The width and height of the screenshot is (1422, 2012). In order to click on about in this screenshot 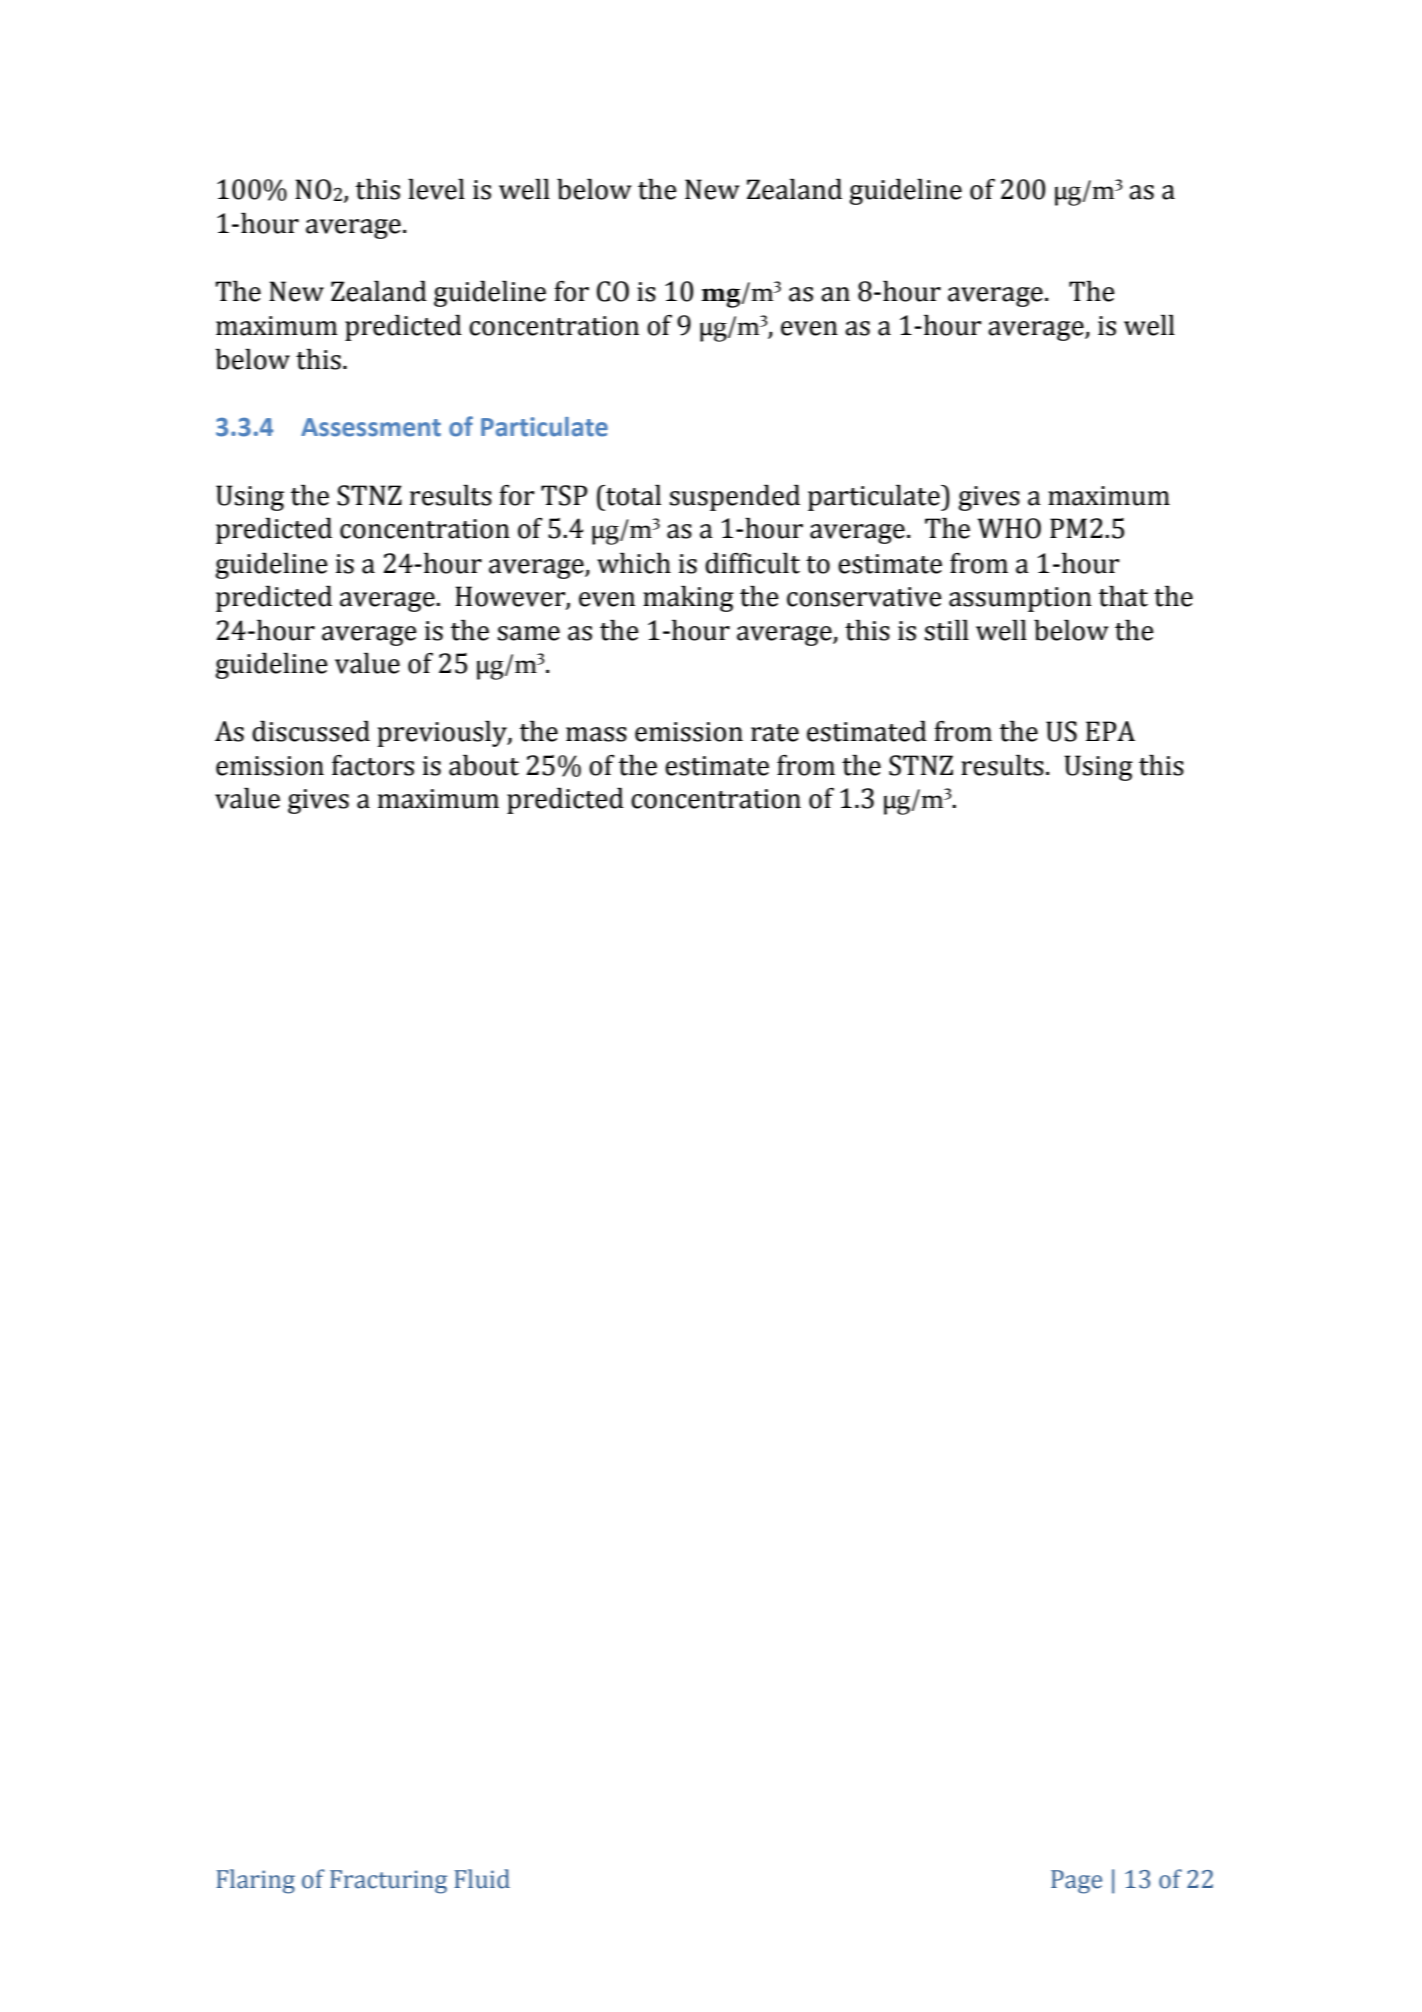, I will do `click(484, 765)`.
